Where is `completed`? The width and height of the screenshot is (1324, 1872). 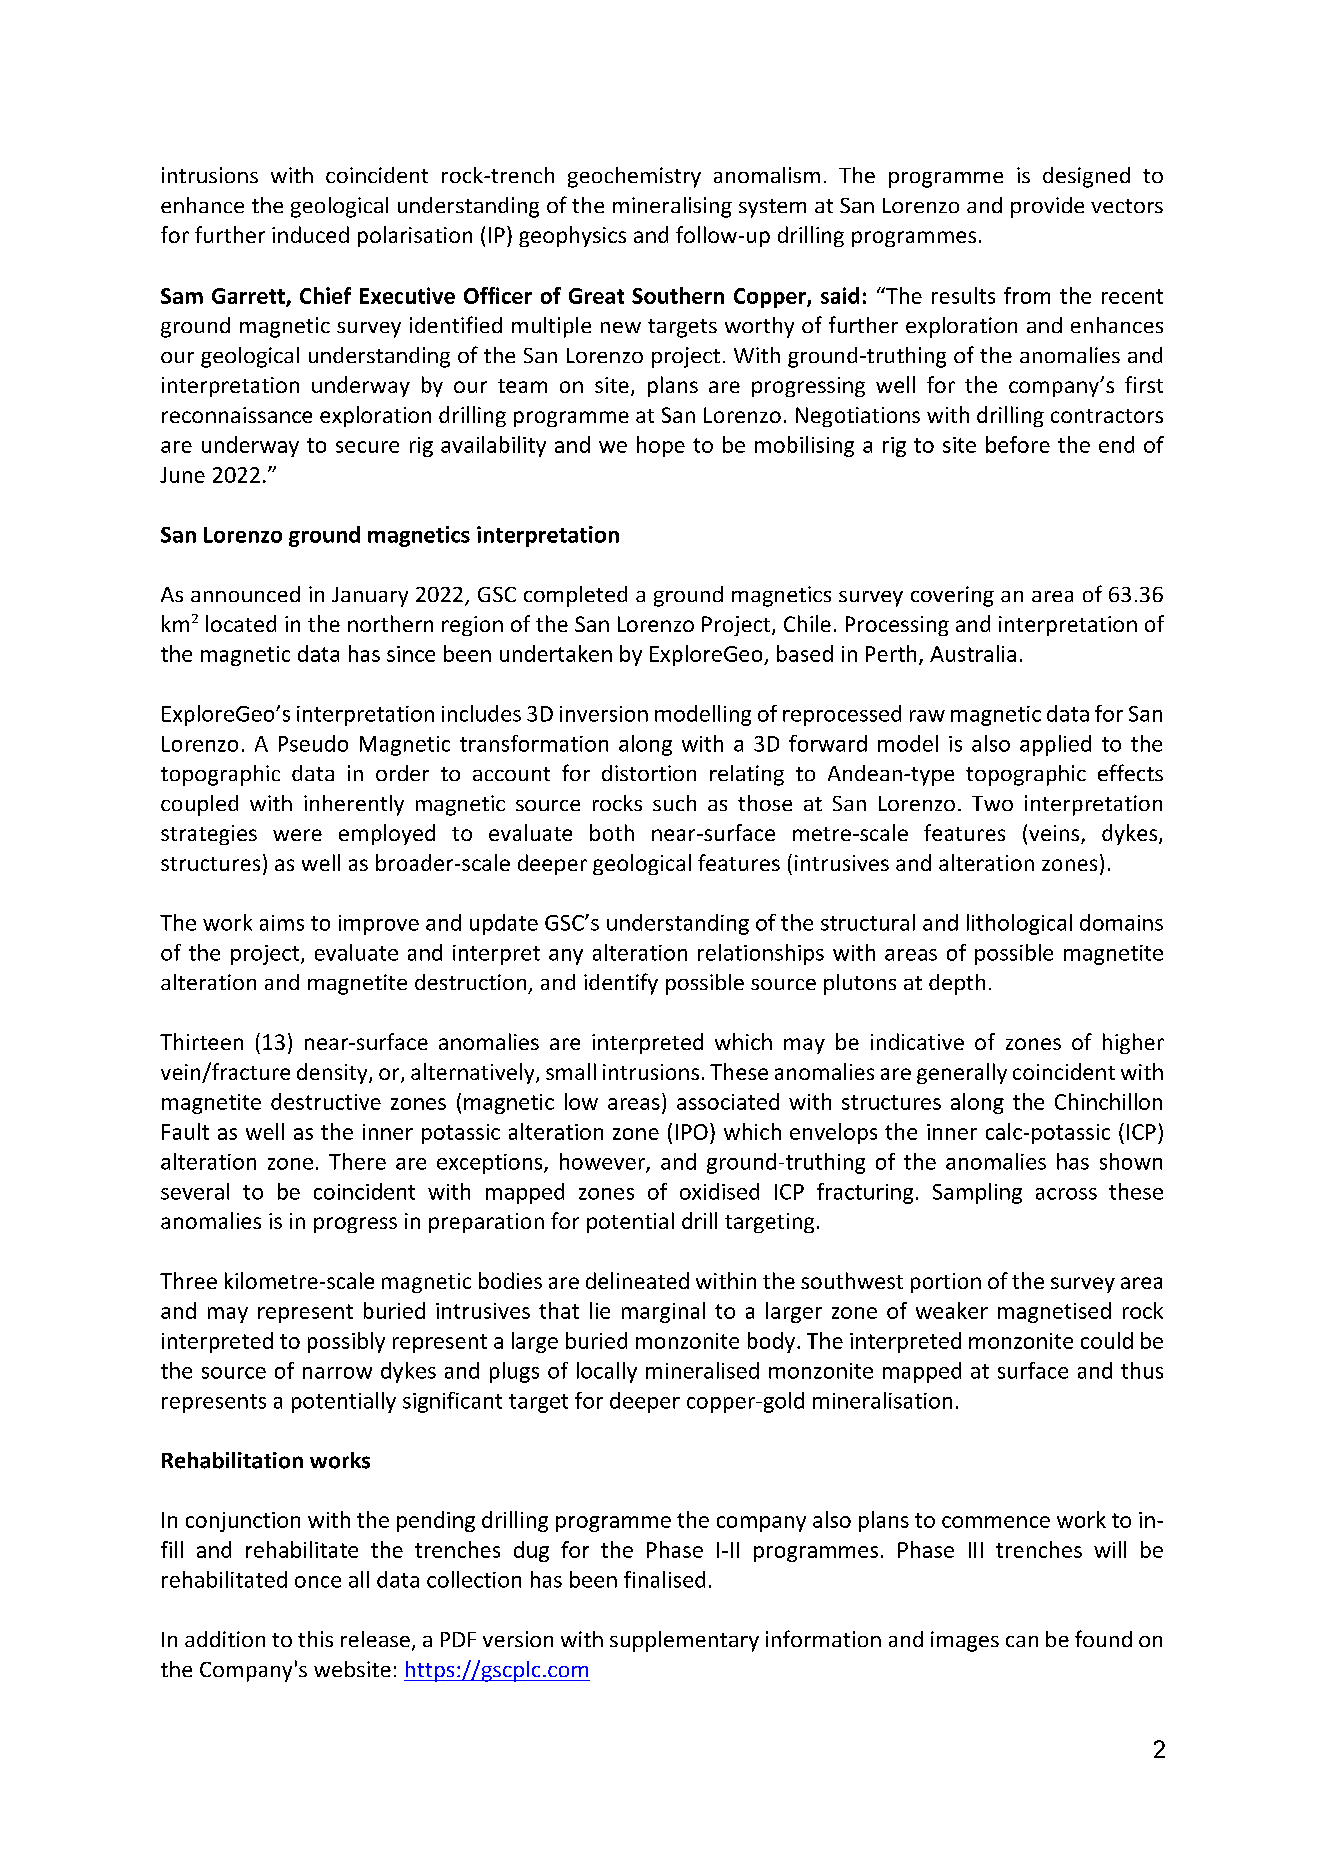 completed is located at coordinates (575, 596).
